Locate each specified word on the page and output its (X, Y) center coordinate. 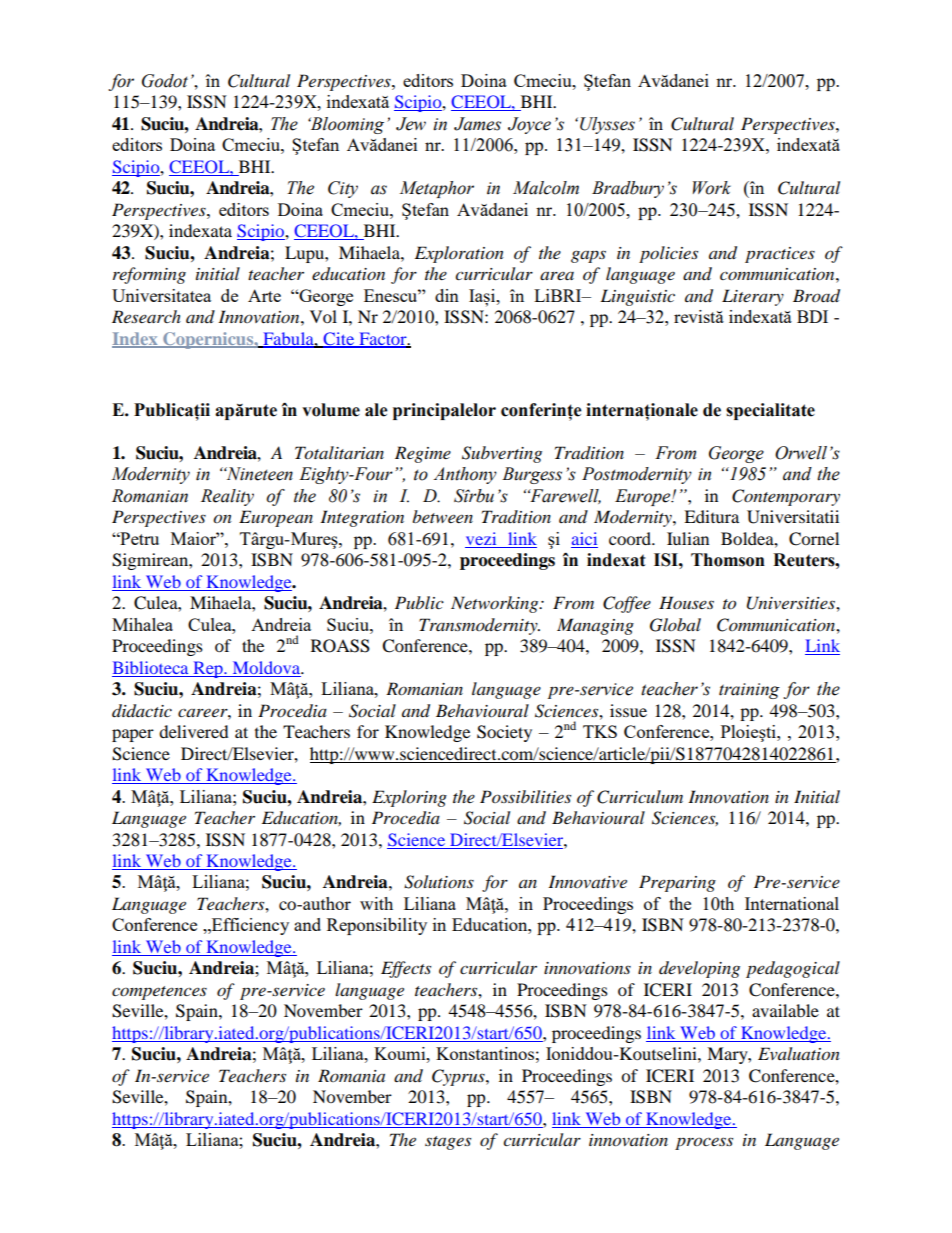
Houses (686, 602)
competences (159, 993)
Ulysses (607, 125)
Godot (165, 81)
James (477, 124)
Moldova (267, 667)
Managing (595, 626)
